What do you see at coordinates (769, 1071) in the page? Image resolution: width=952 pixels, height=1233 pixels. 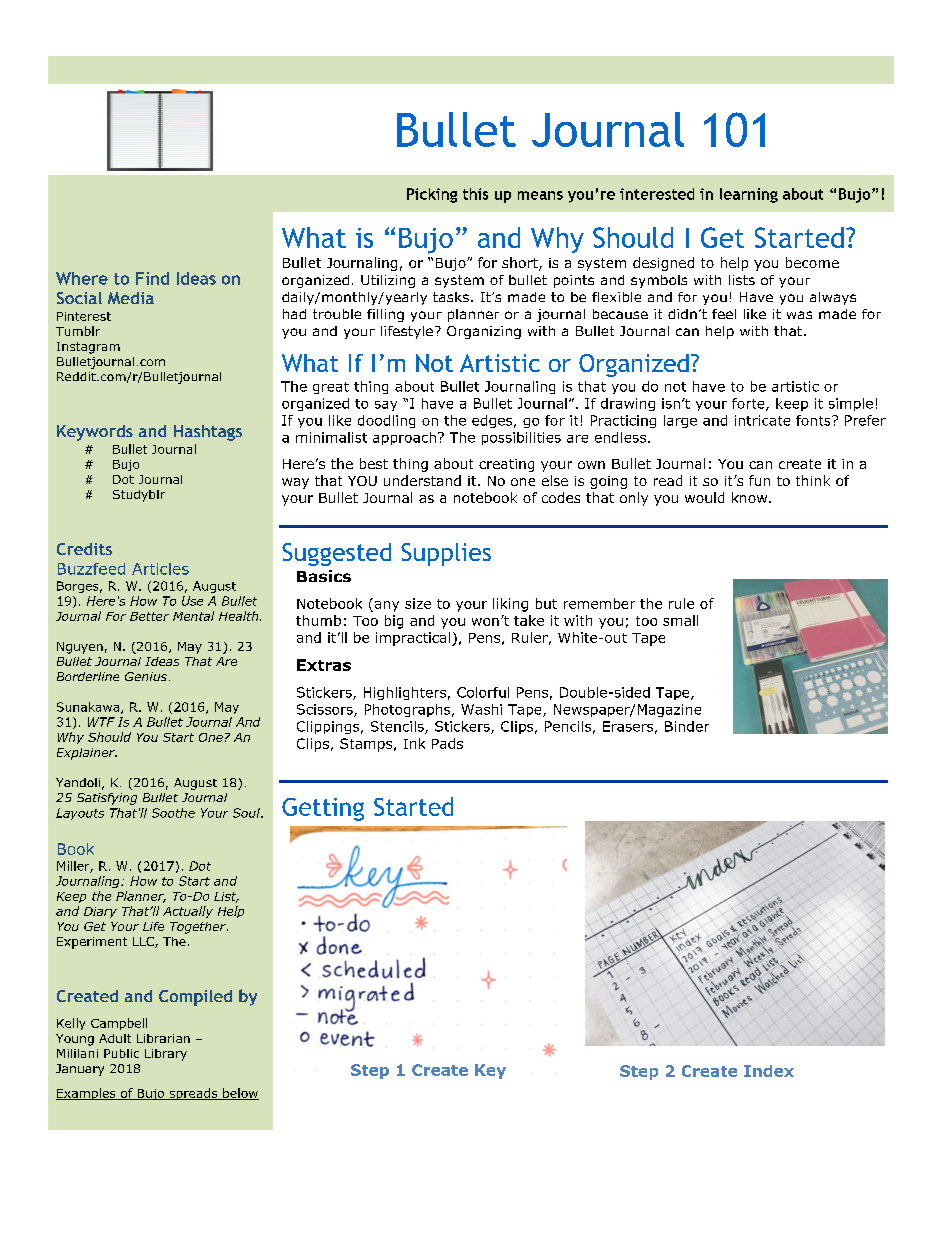 I see `Index` at bounding box center [769, 1071].
